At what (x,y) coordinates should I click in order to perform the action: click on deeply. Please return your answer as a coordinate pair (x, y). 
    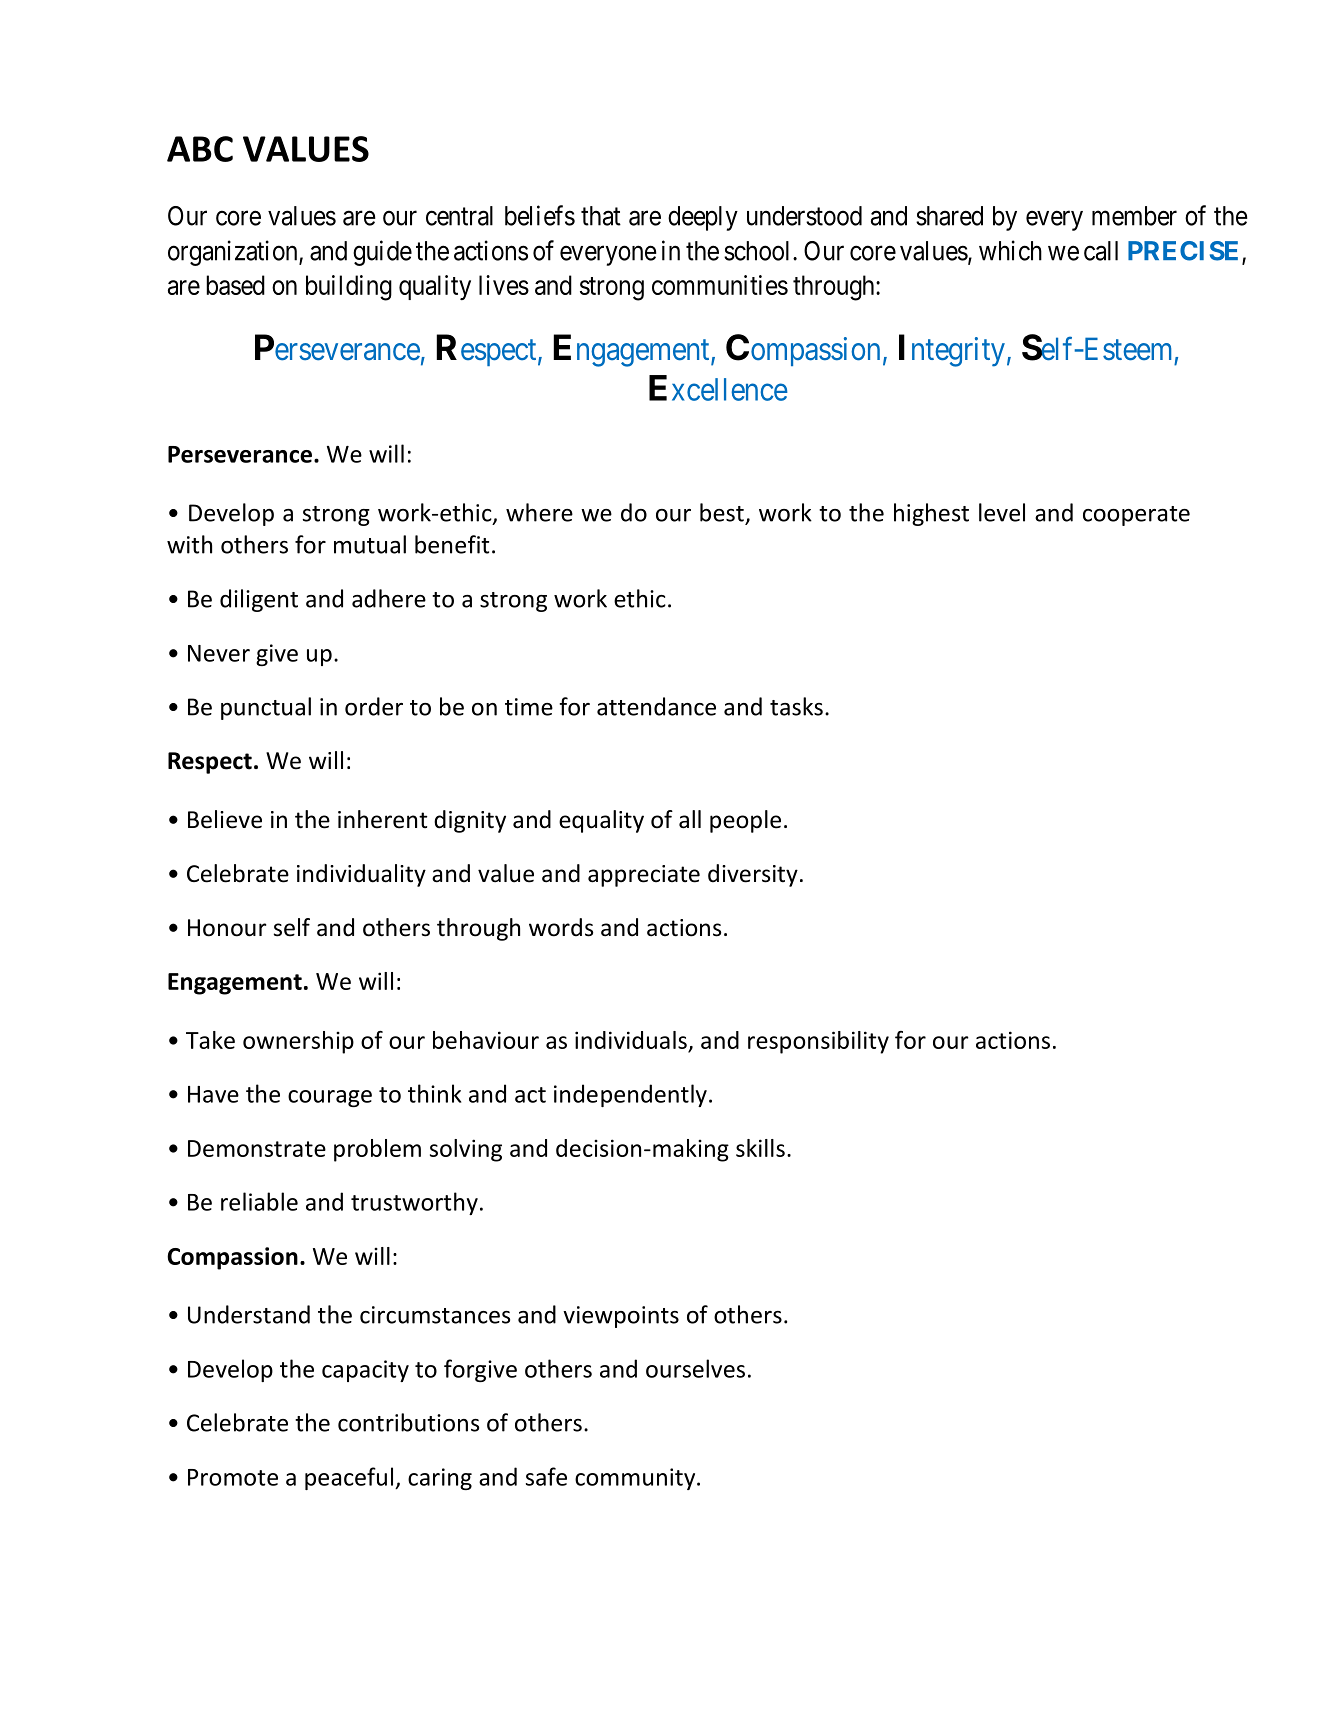
    Looking at the image, I should click on (703, 218).
